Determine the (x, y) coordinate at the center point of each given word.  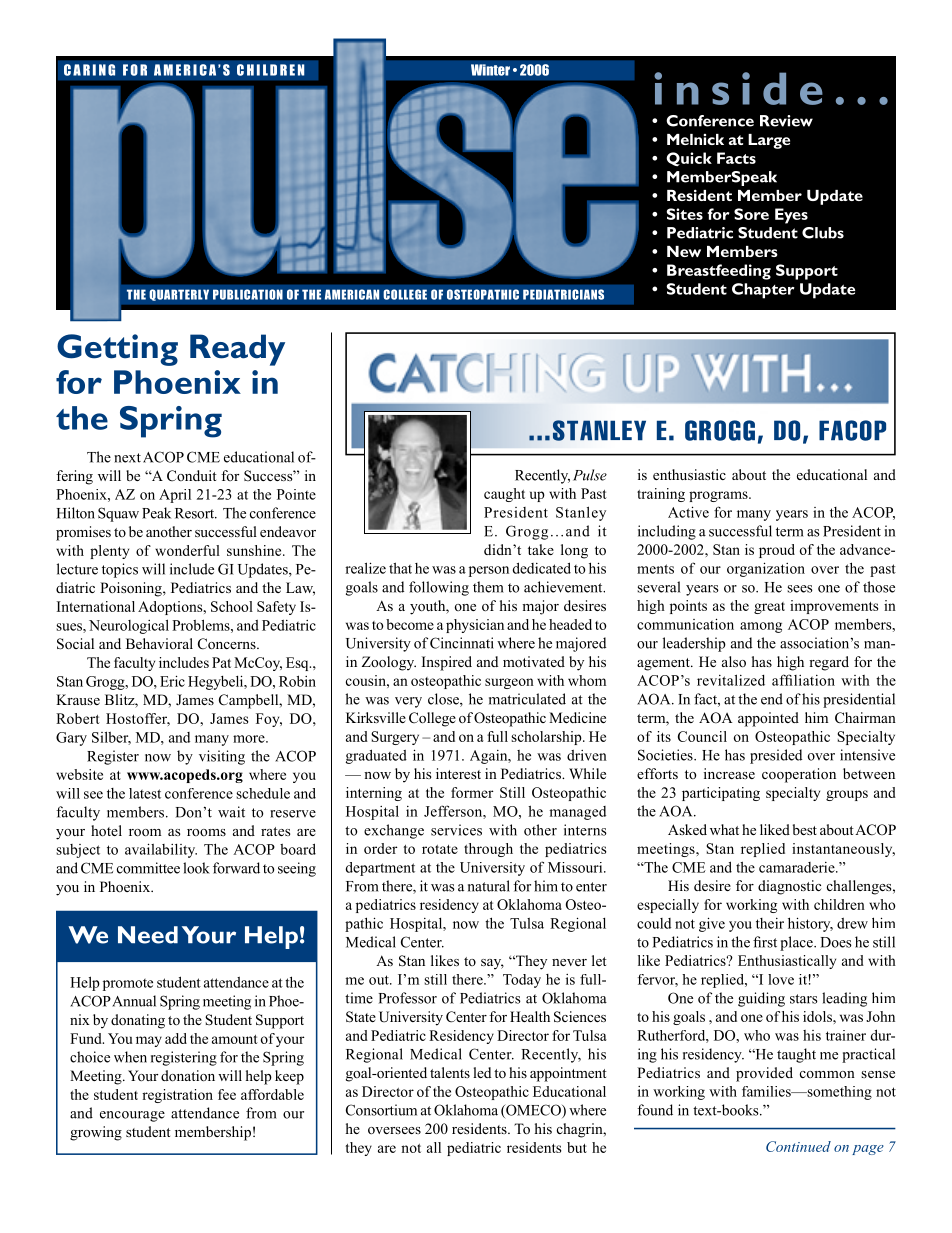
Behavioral (159, 643)
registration (177, 1096)
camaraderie (798, 867)
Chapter (763, 291)
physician (475, 626)
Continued (798, 1146)
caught (504, 495)
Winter (490, 70)
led (482, 1072)
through (488, 850)
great (769, 608)
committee (148, 868)
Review (786, 121)
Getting (117, 350)
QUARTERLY (179, 295)
